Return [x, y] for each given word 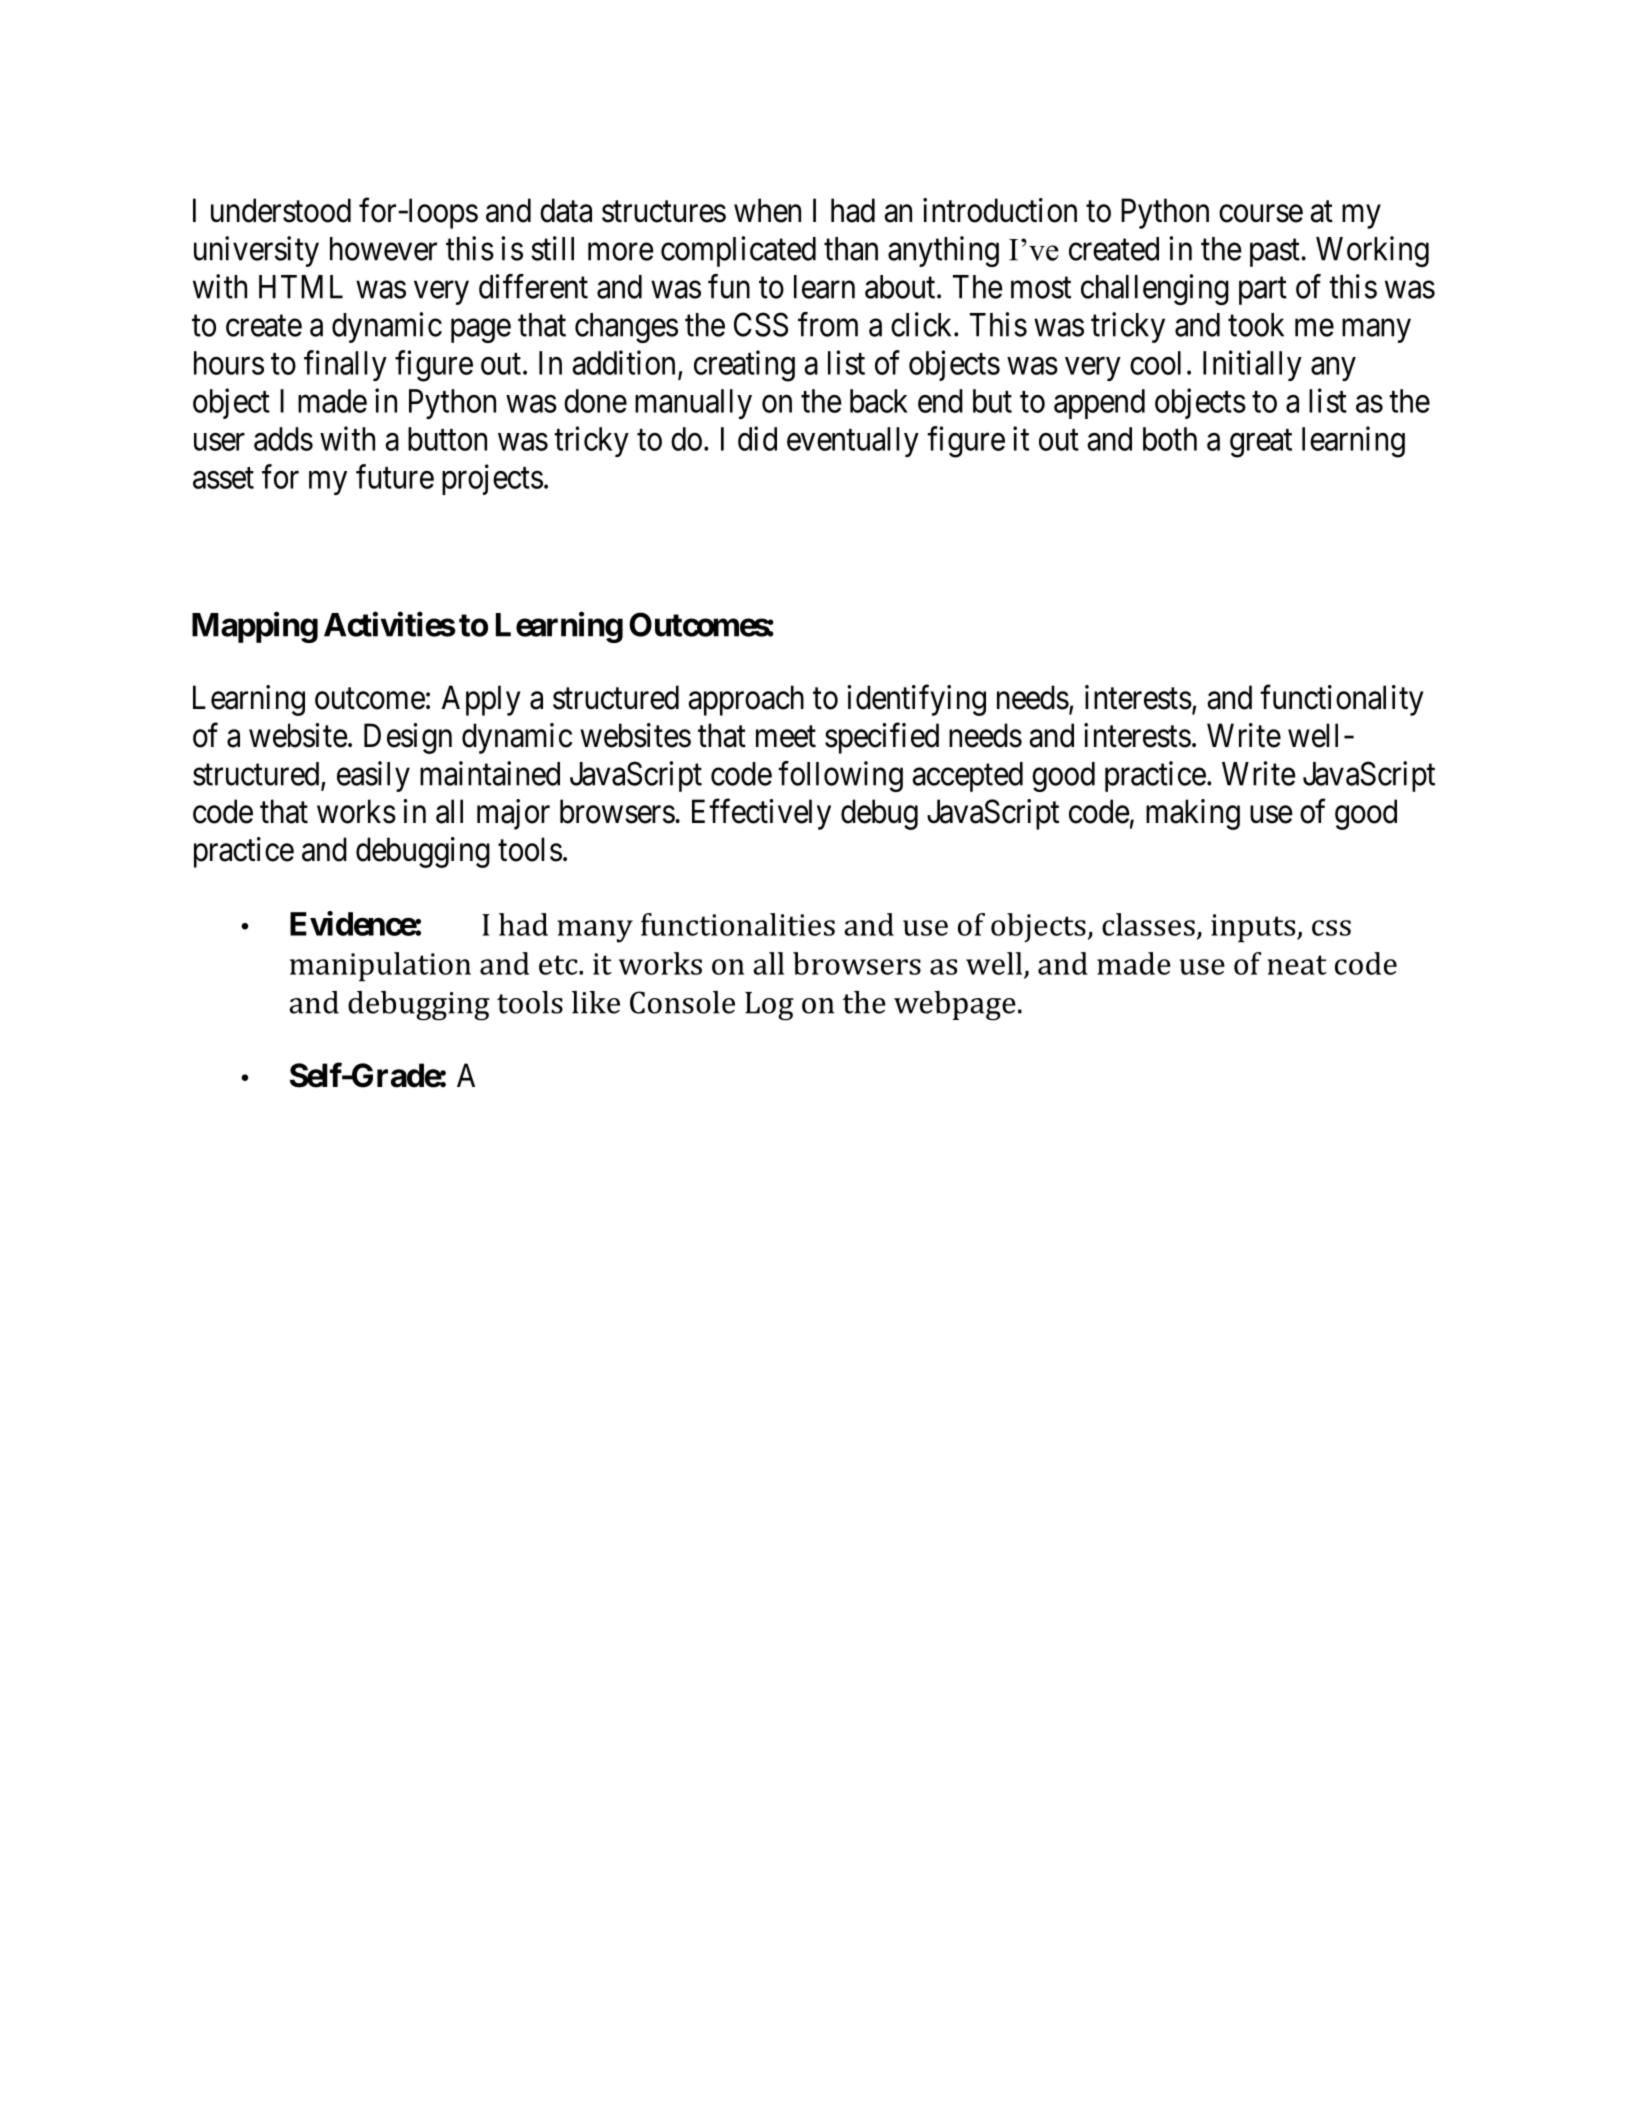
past [1276, 253]
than [851, 249]
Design [408, 738]
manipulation [380, 967]
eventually [853, 442]
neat [1297, 965]
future [395, 476]
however [383, 249]
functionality [1342, 700]
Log [769, 1006]
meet [786, 737]
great [1261, 443]
